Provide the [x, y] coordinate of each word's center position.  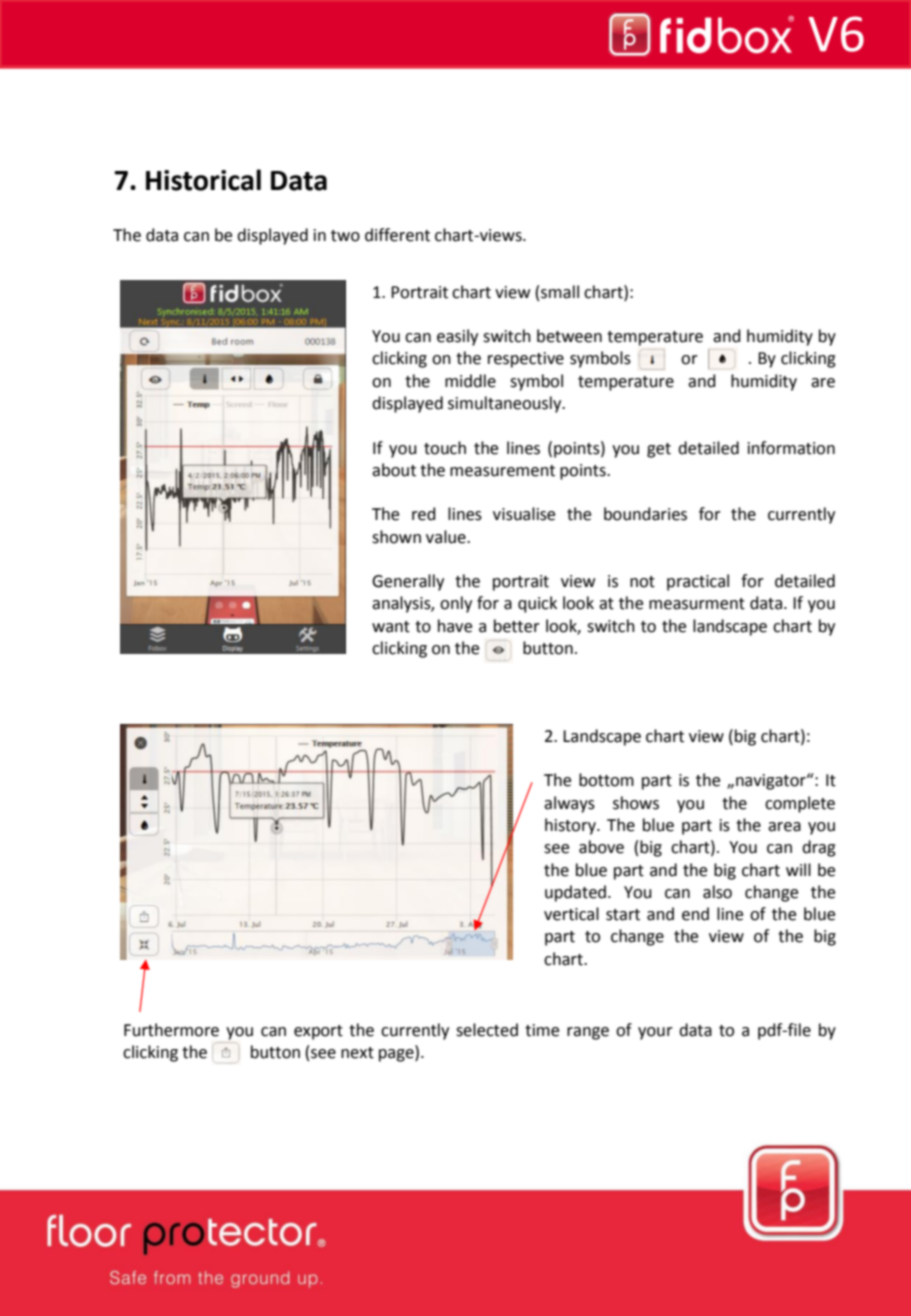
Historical [203, 180]
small [560, 292]
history [571, 826]
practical [698, 582]
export [318, 1032]
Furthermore [171, 1030]
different [397, 235]
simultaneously [506, 404]
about [394, 470]
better [517, 626]
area [784, 827]
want [391, 627]
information [791, 448]
